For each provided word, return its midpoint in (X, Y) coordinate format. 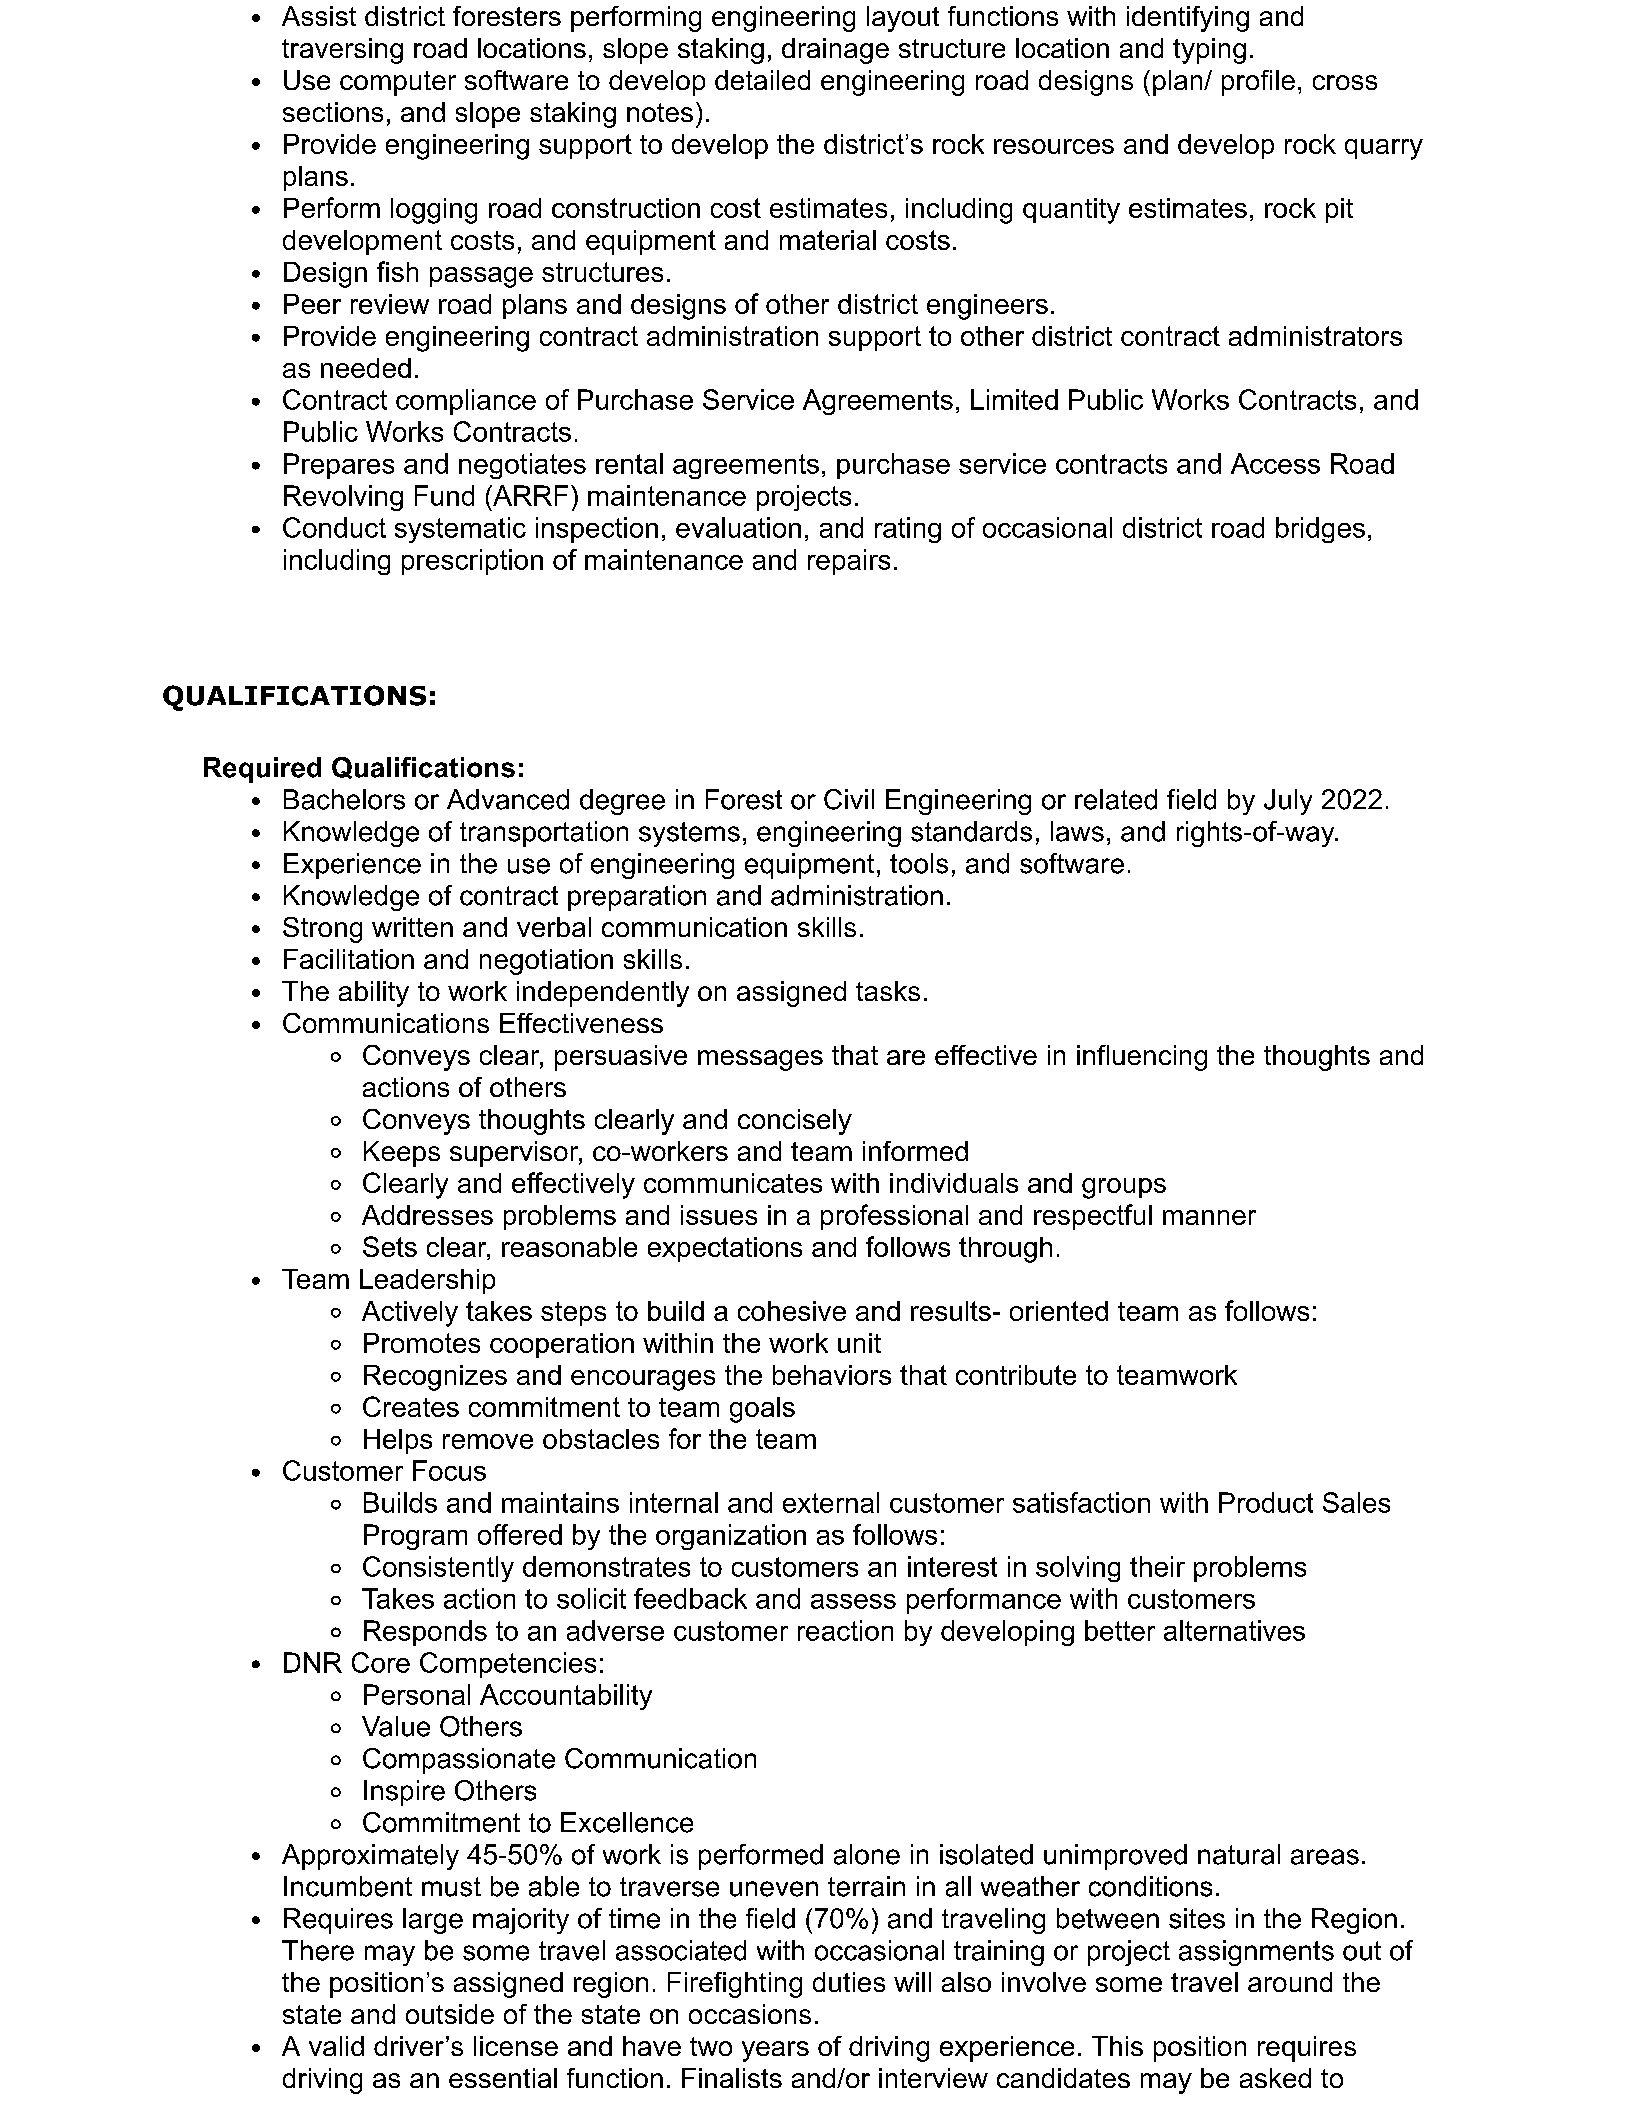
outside (450, 2014)
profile (1258, 83)
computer (398, 83)
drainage (835, 51)
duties (849, 1982)
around (1290, 1982)
